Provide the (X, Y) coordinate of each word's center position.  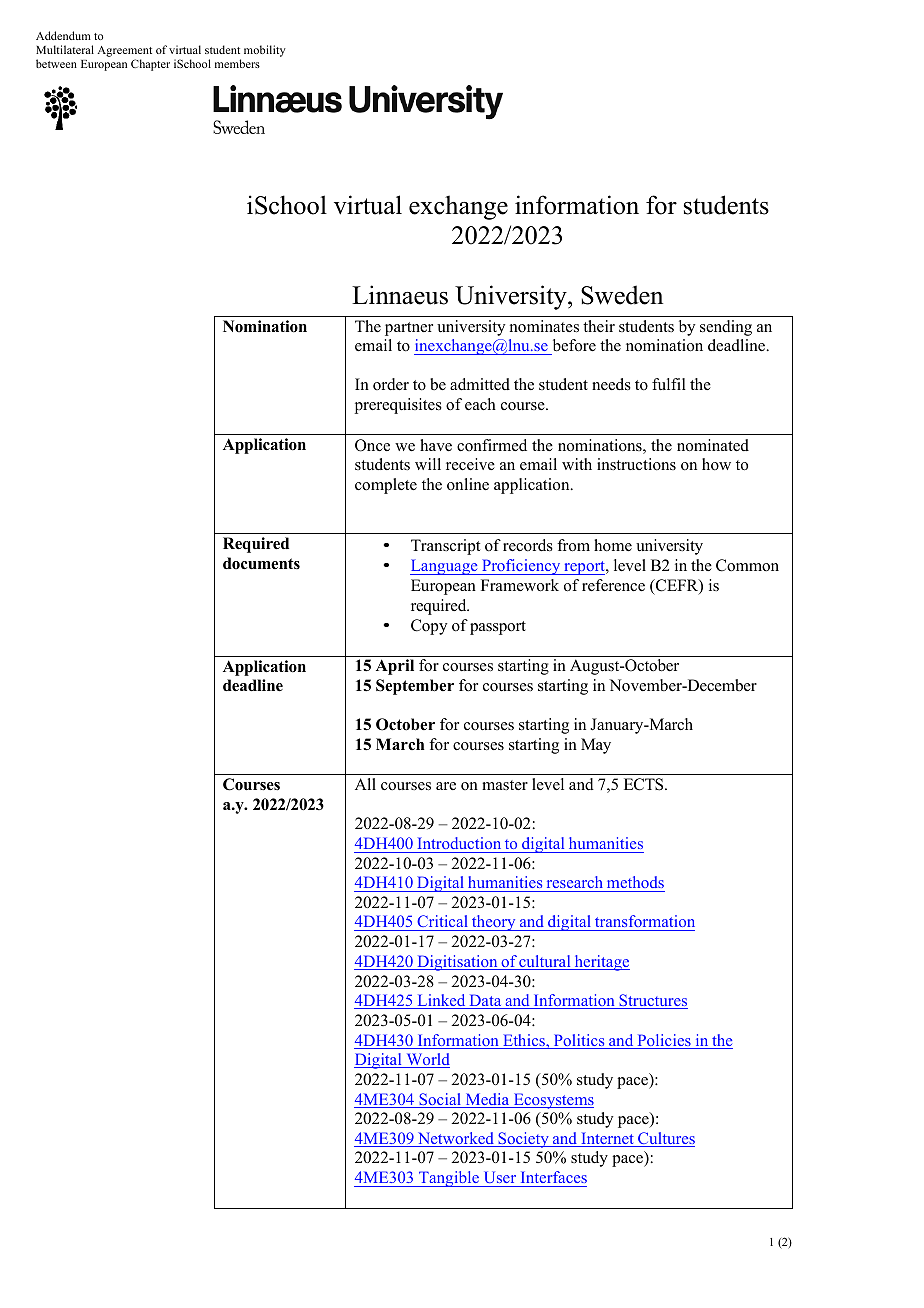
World (427, 1060)
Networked (456, 1139)
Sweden (622, 295)
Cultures (665, 1139)
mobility (265, 51)
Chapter (150, 65)
